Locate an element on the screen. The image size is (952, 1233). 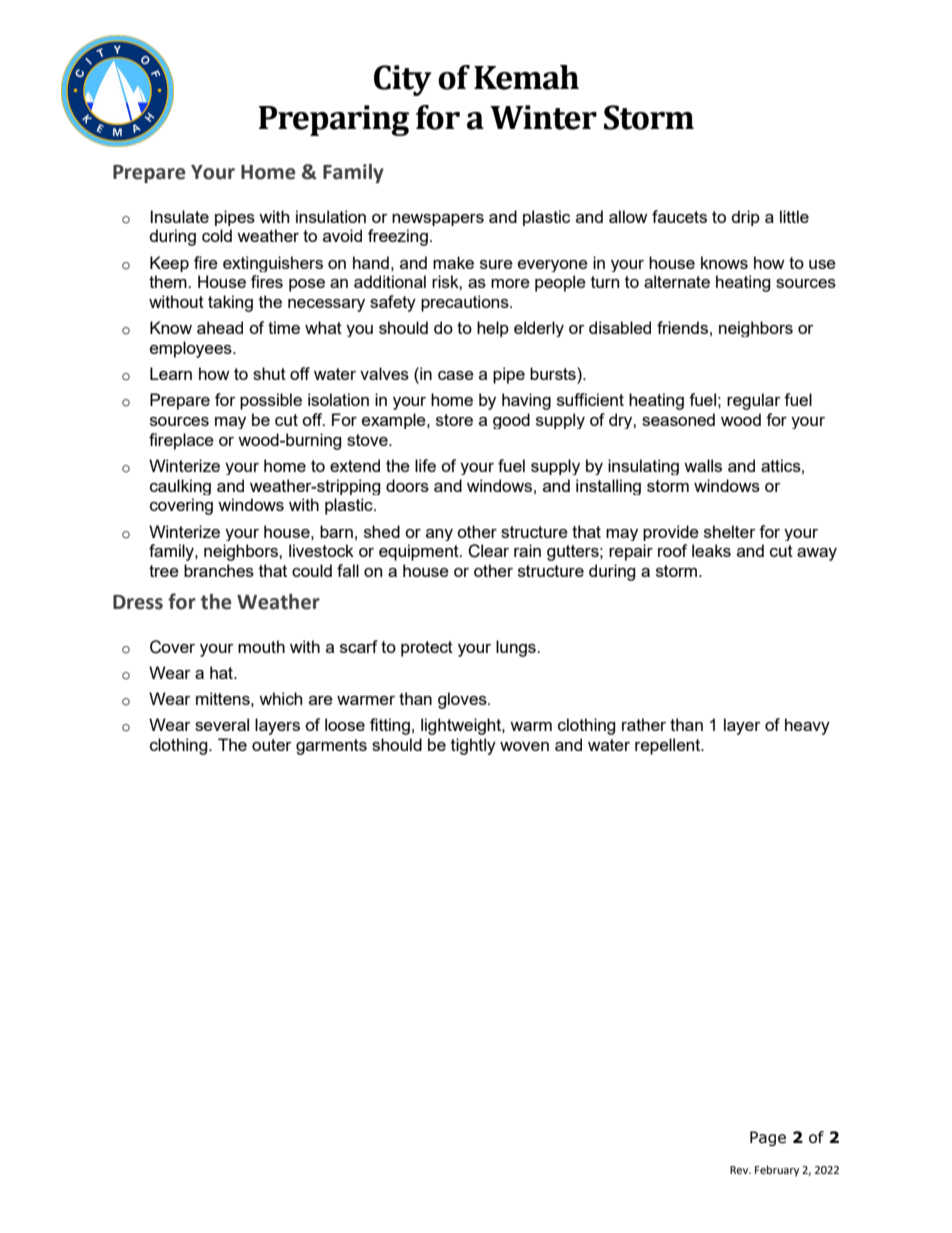
City is located at coordinates (403, 80).
